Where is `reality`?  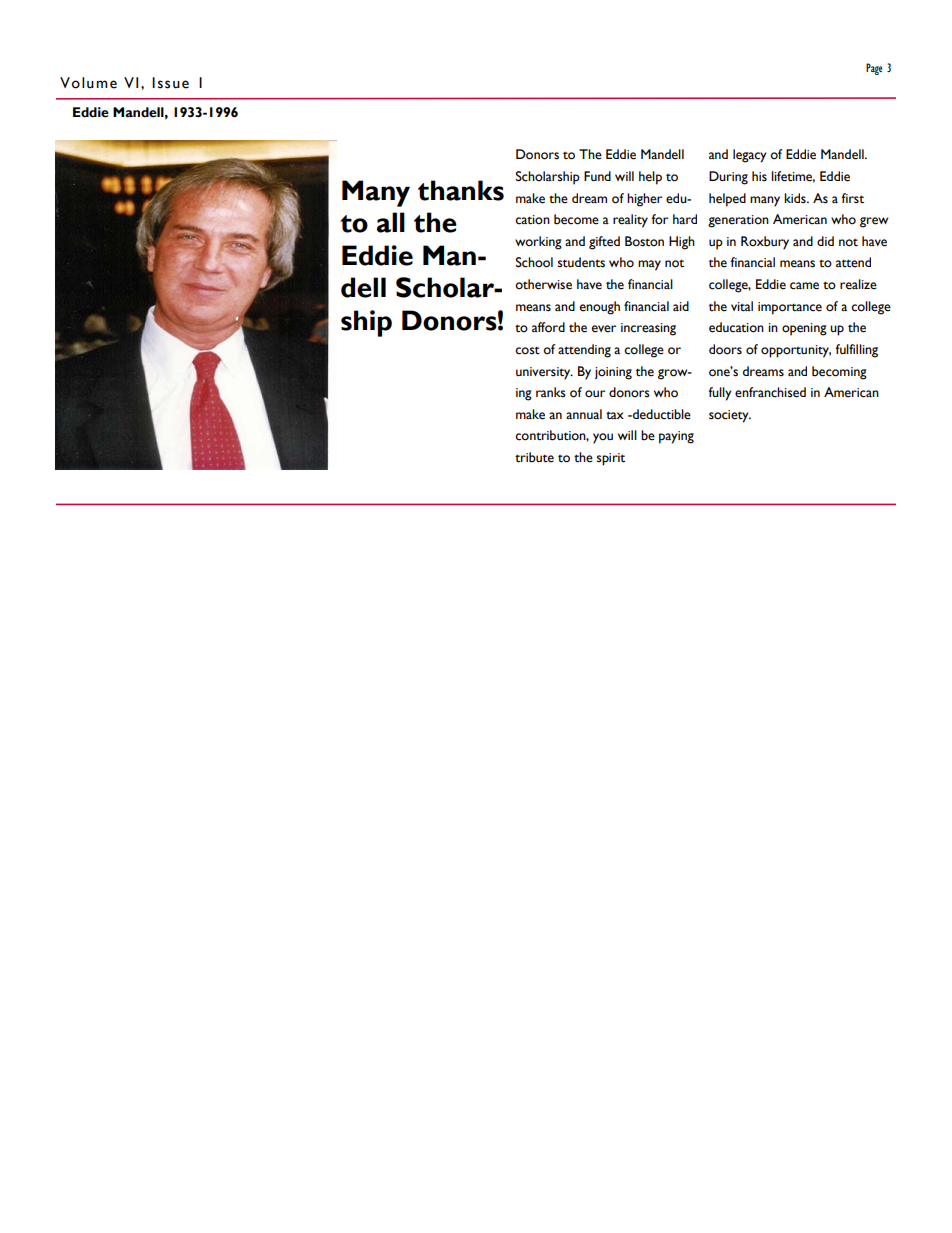
reality is located at coordinates (630, 221).
